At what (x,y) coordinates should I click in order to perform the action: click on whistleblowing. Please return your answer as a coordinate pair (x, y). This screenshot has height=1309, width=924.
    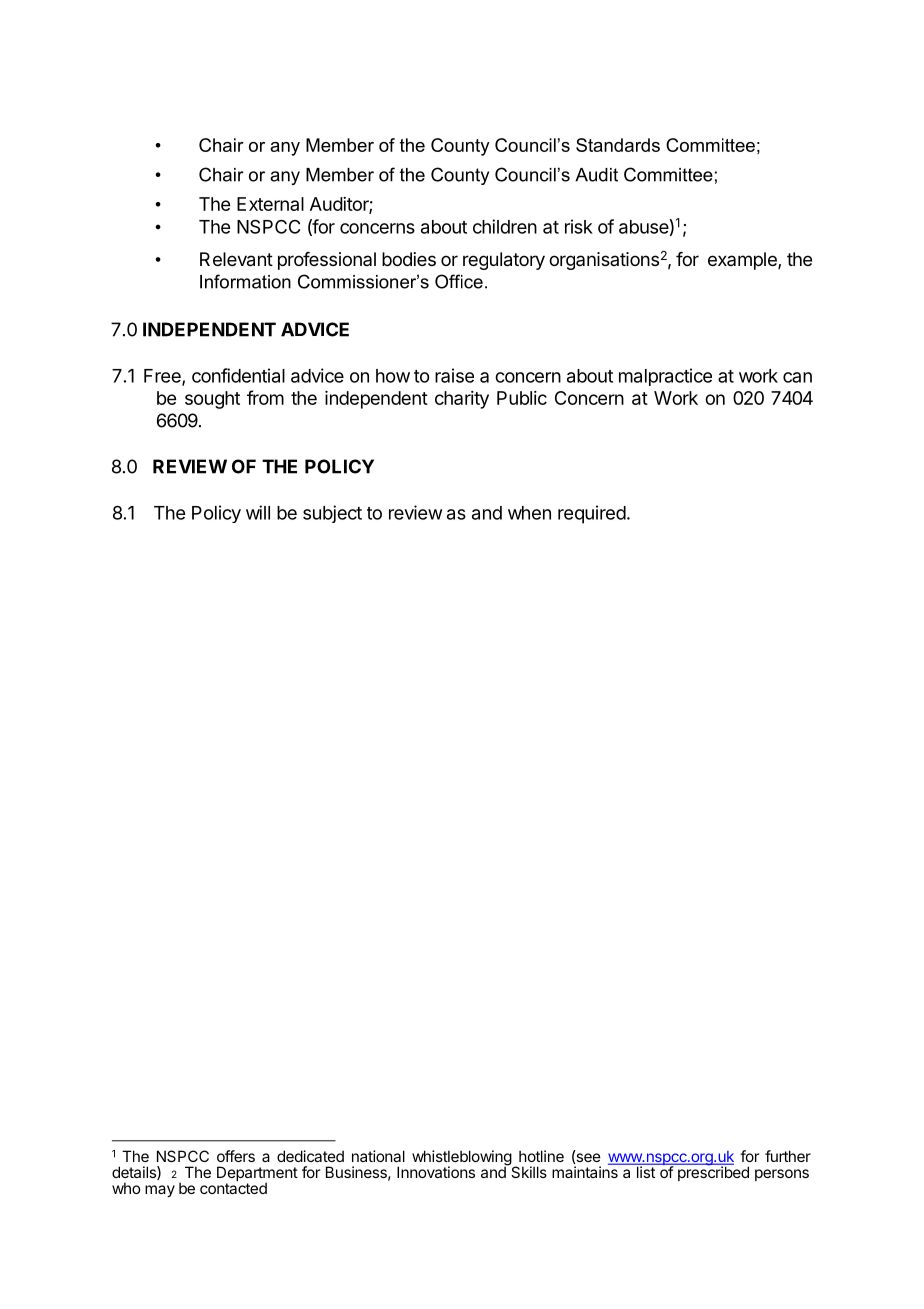
    Looking at the image, I should click on (462, 1159).
